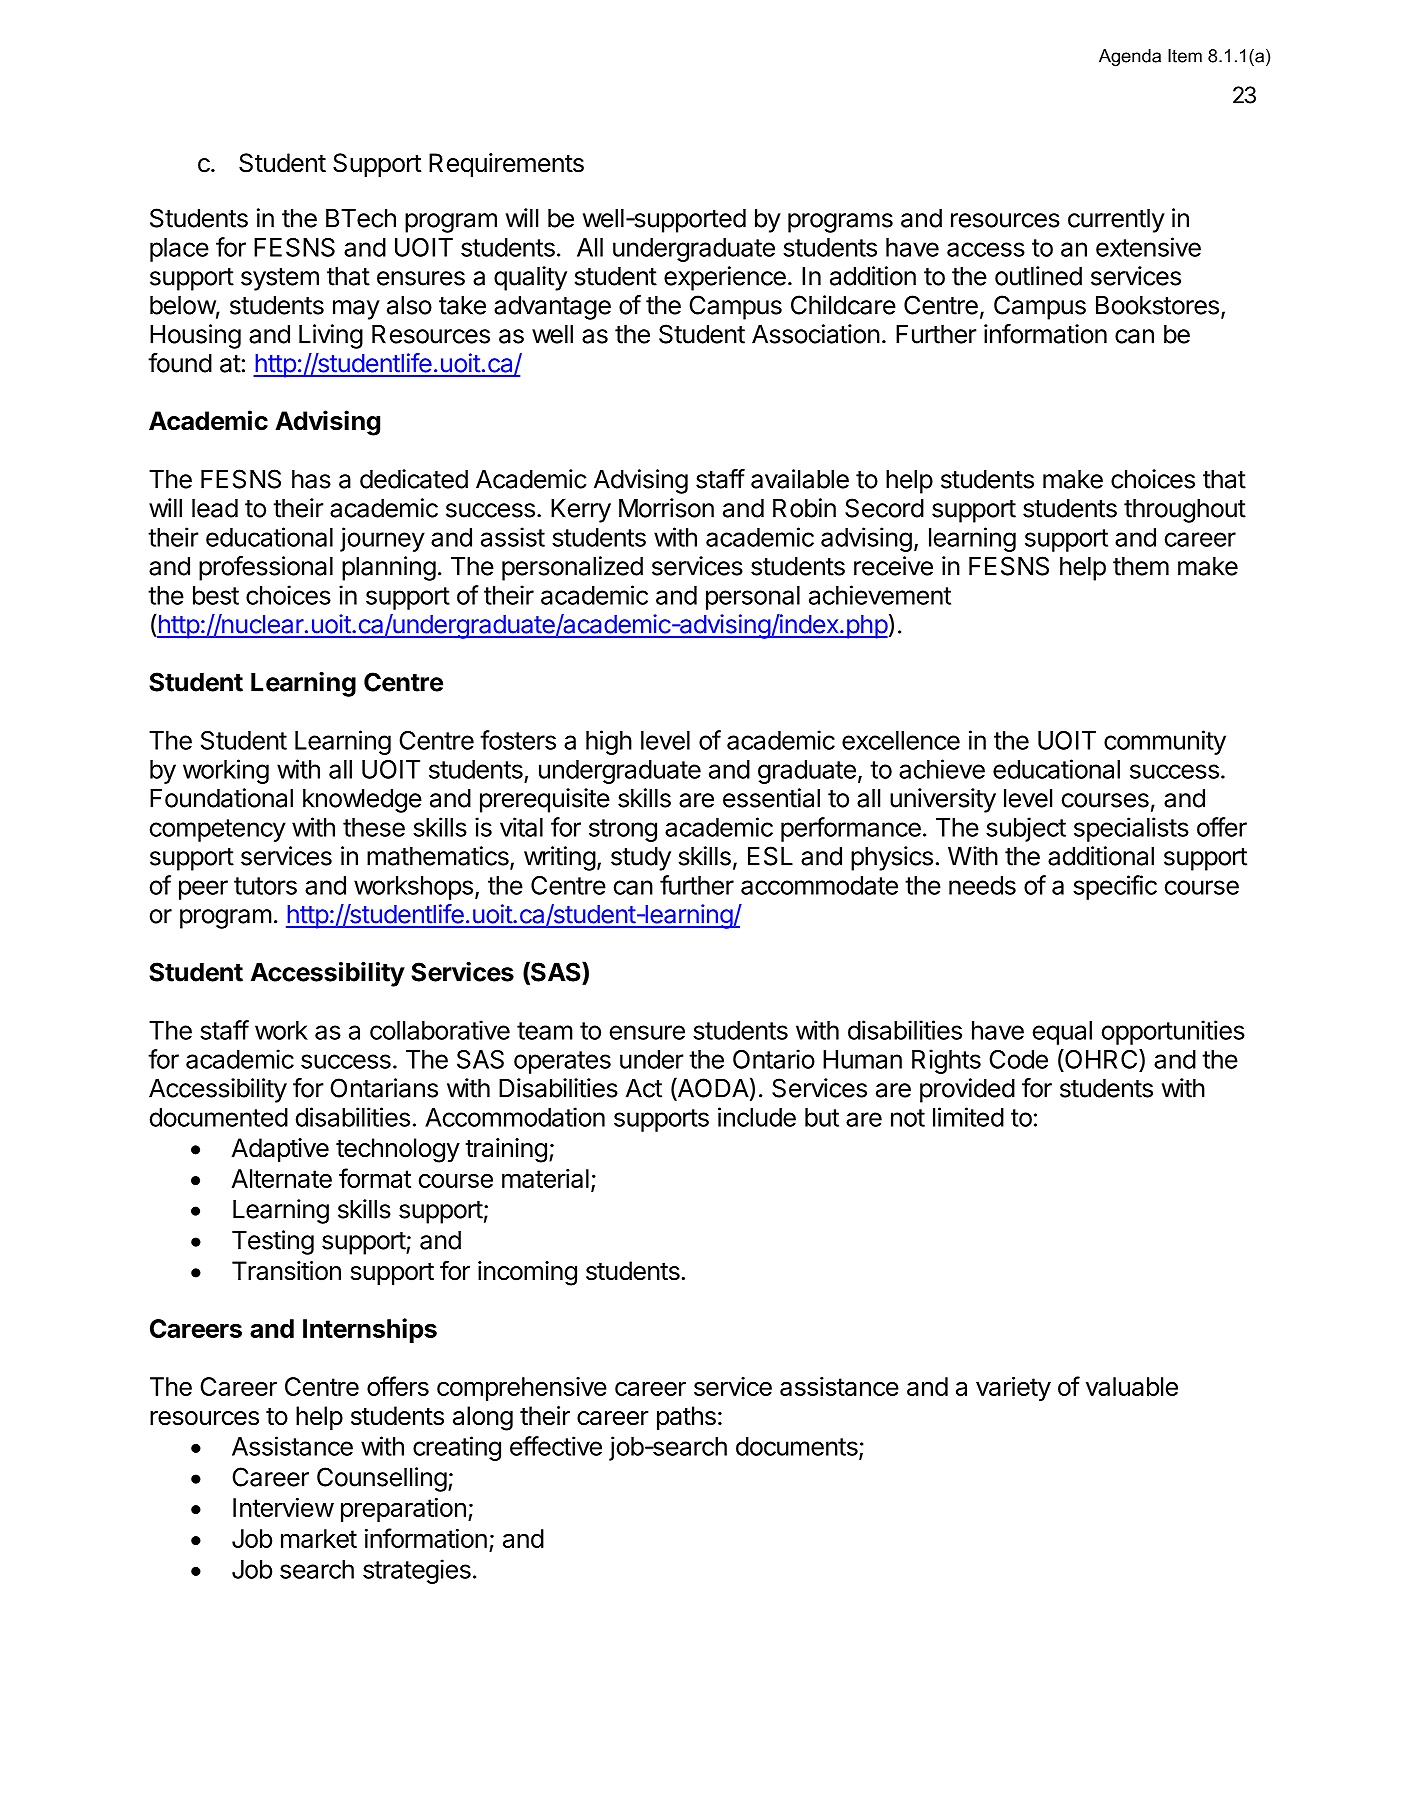  I want to click on subject, so click(1026, 829).
